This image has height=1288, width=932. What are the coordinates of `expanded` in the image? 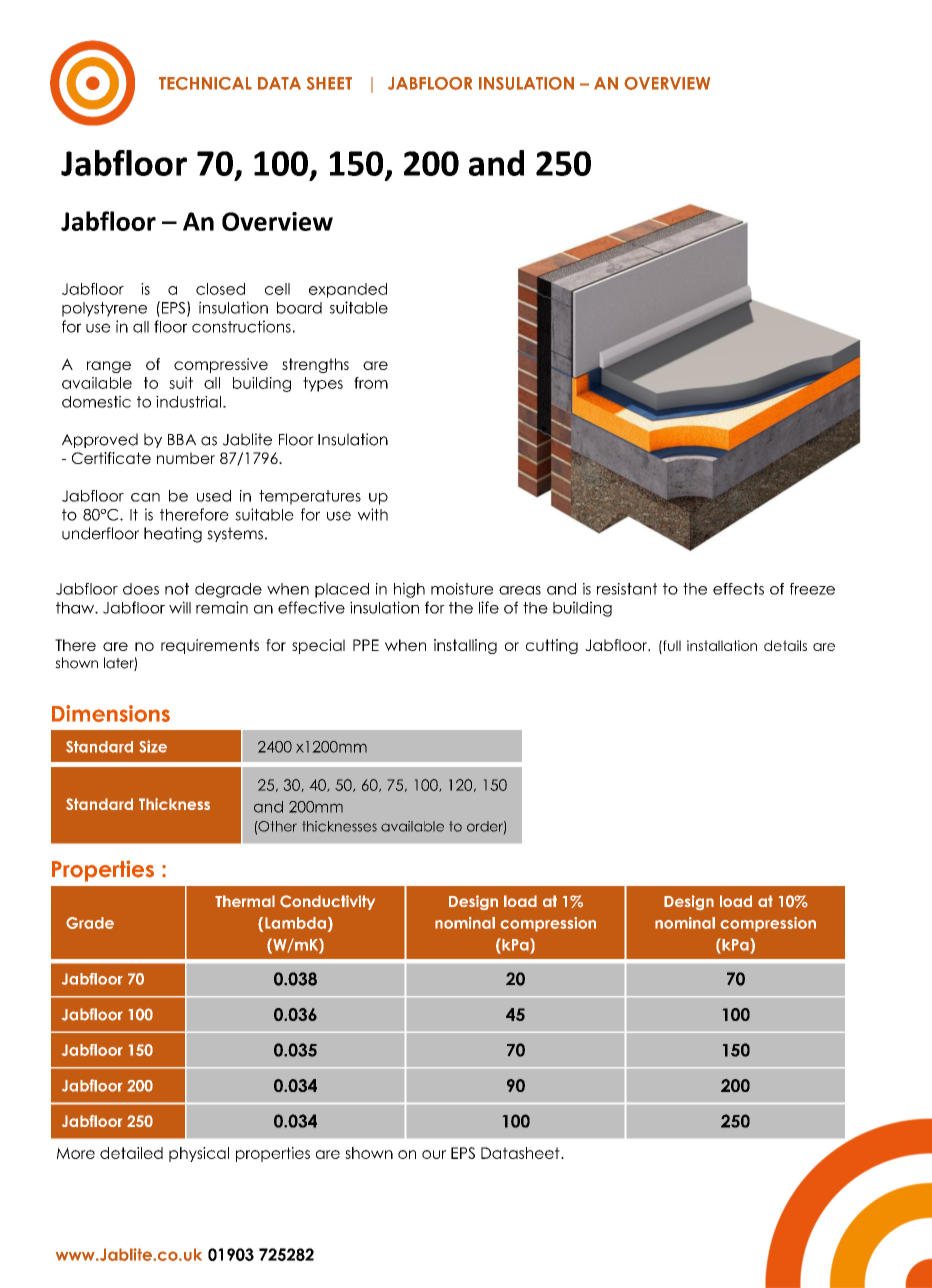 It's located at (348, 290).
